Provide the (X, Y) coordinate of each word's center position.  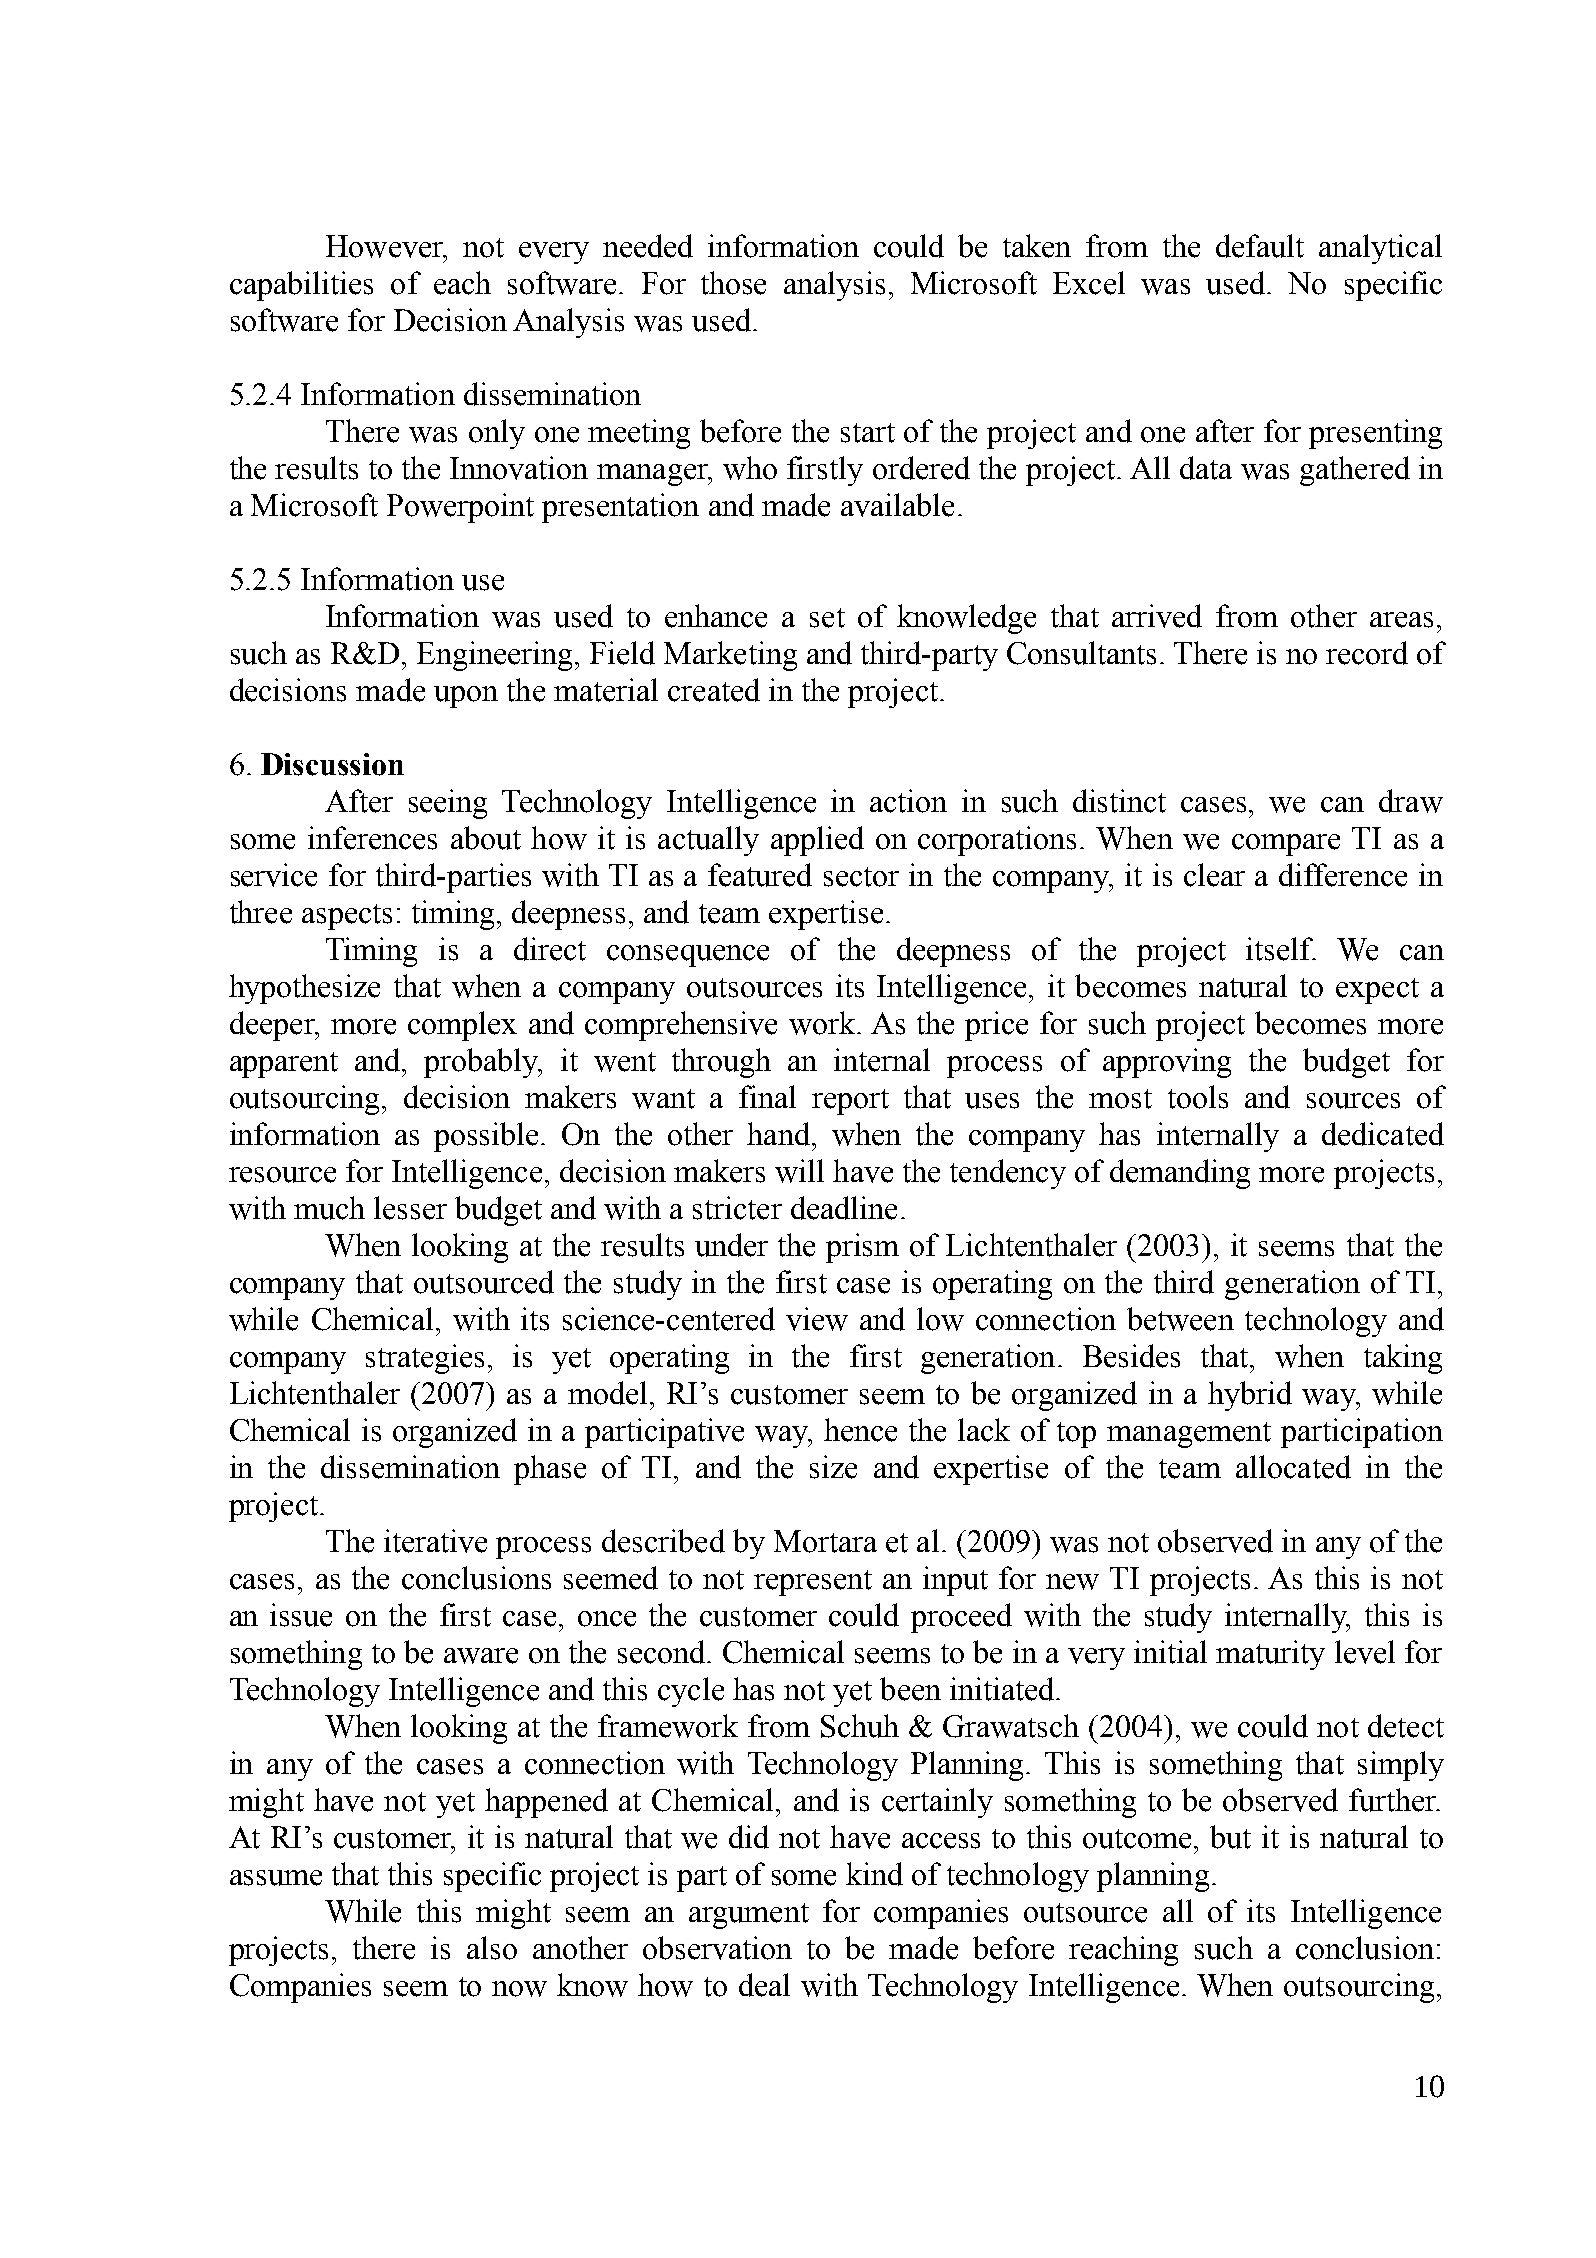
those (733, 283)
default (1260, 246)
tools (1198, 1097)
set (827, 618)
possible (488, 1137)
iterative (435, 1541)
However (386, 246)
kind (874, 1874)
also (492, 1948)
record (1367, 653)
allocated (1293, 1467)
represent (813, 1583)
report (850, 1102)
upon (466, 697)
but (1230, 1837)
